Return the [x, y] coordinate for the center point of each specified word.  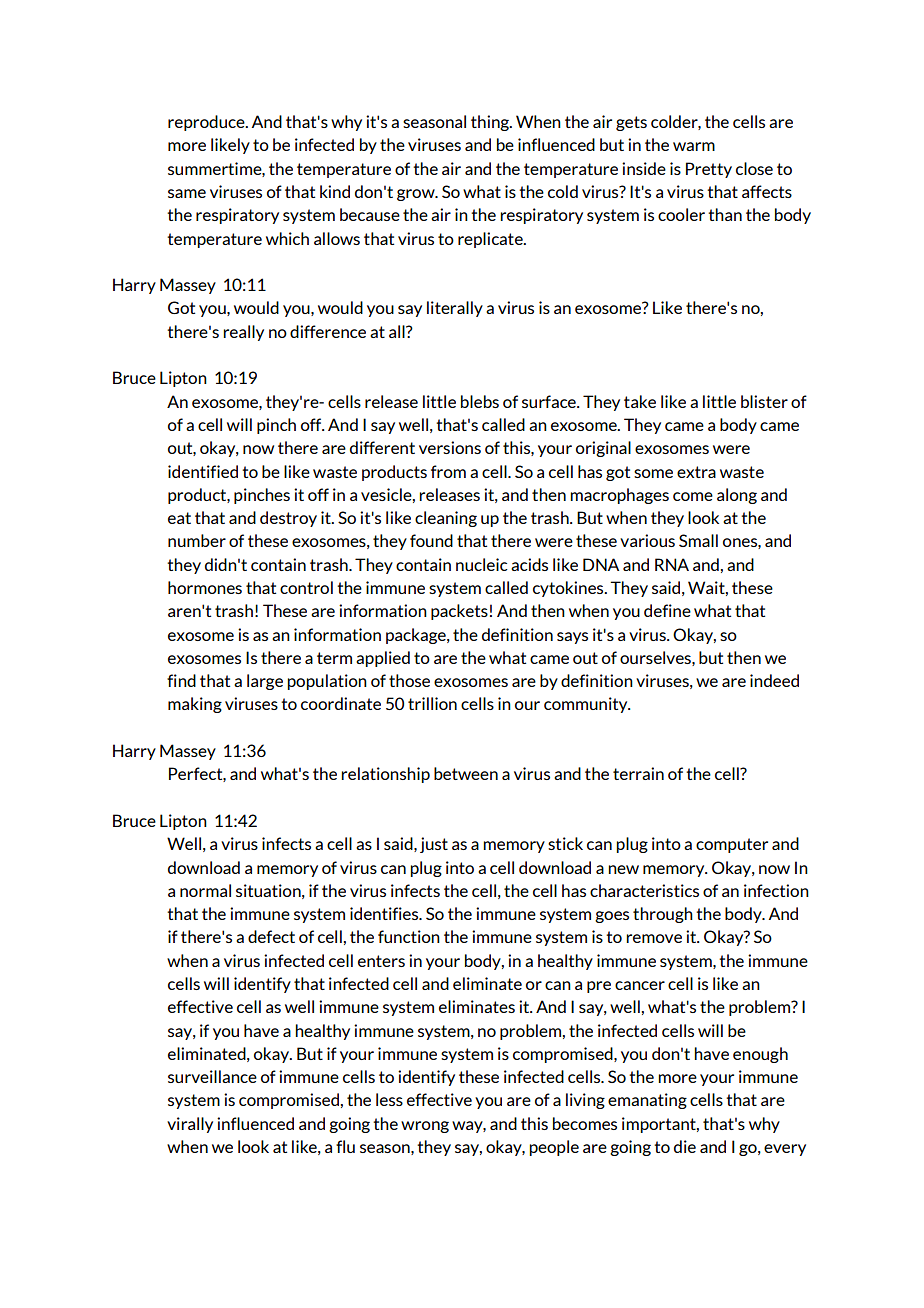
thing [491, 123]
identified [203, 471]
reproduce [207, 123]
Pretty [709, 170]
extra [696, 472]
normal [205, 890]
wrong [425, 1127]
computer [732, 845]
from [448, 471]
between [466, 773]
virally [190, 1125]
